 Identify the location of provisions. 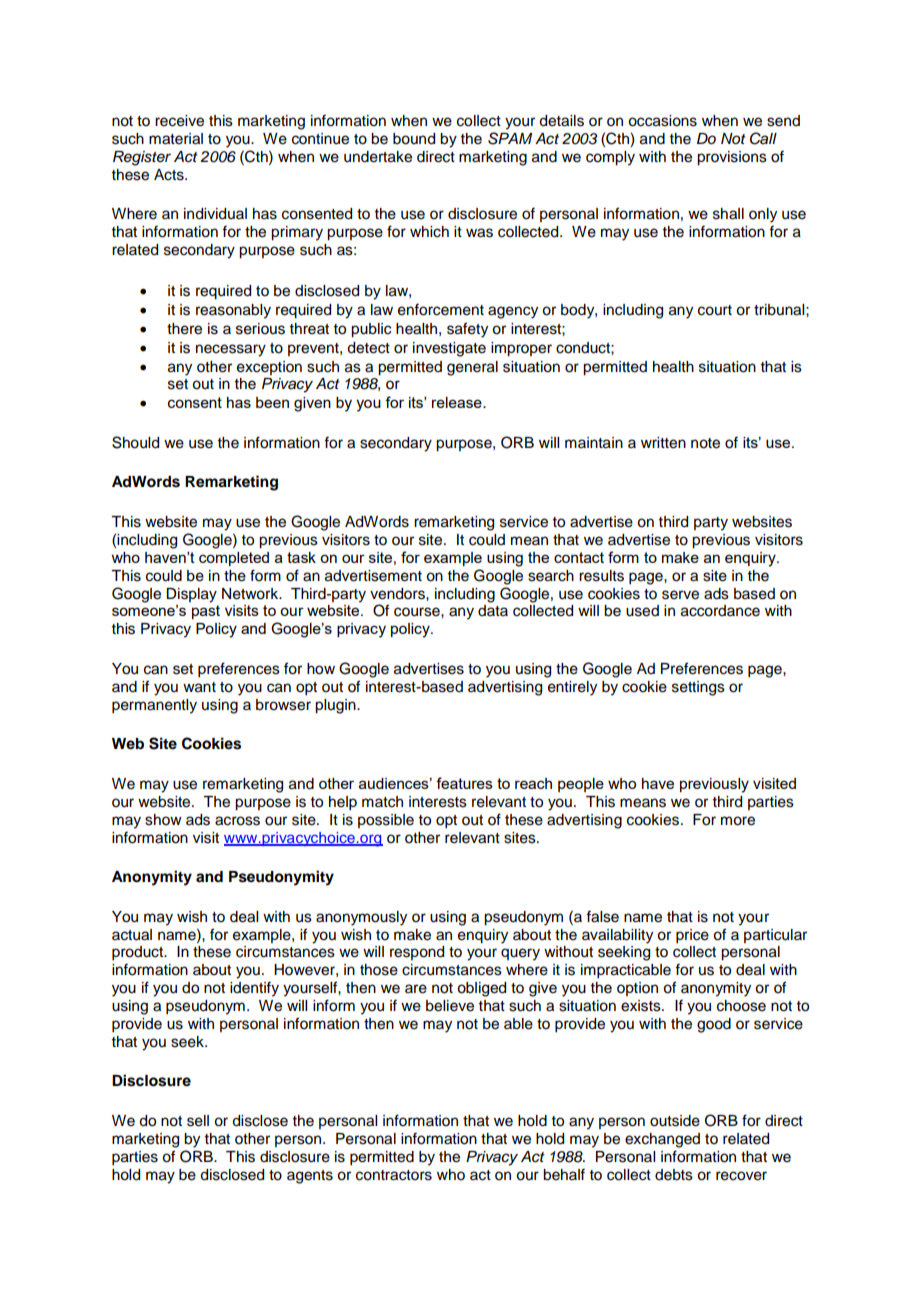
(732, 158).
